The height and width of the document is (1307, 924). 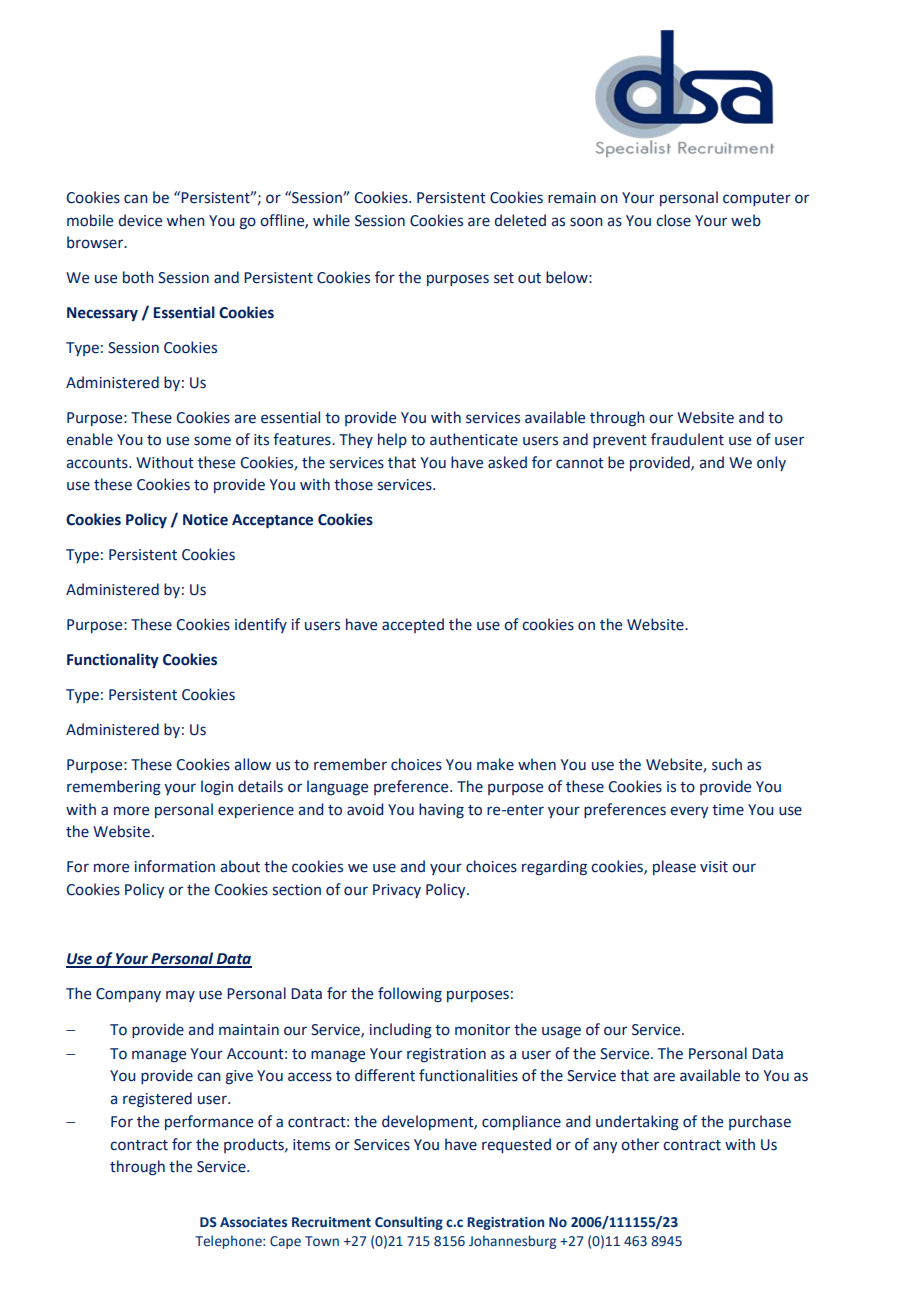 What do you see at coordinates (409, 1223) in the document?
I see `Consulting` at bounding box center [409, 1223].
